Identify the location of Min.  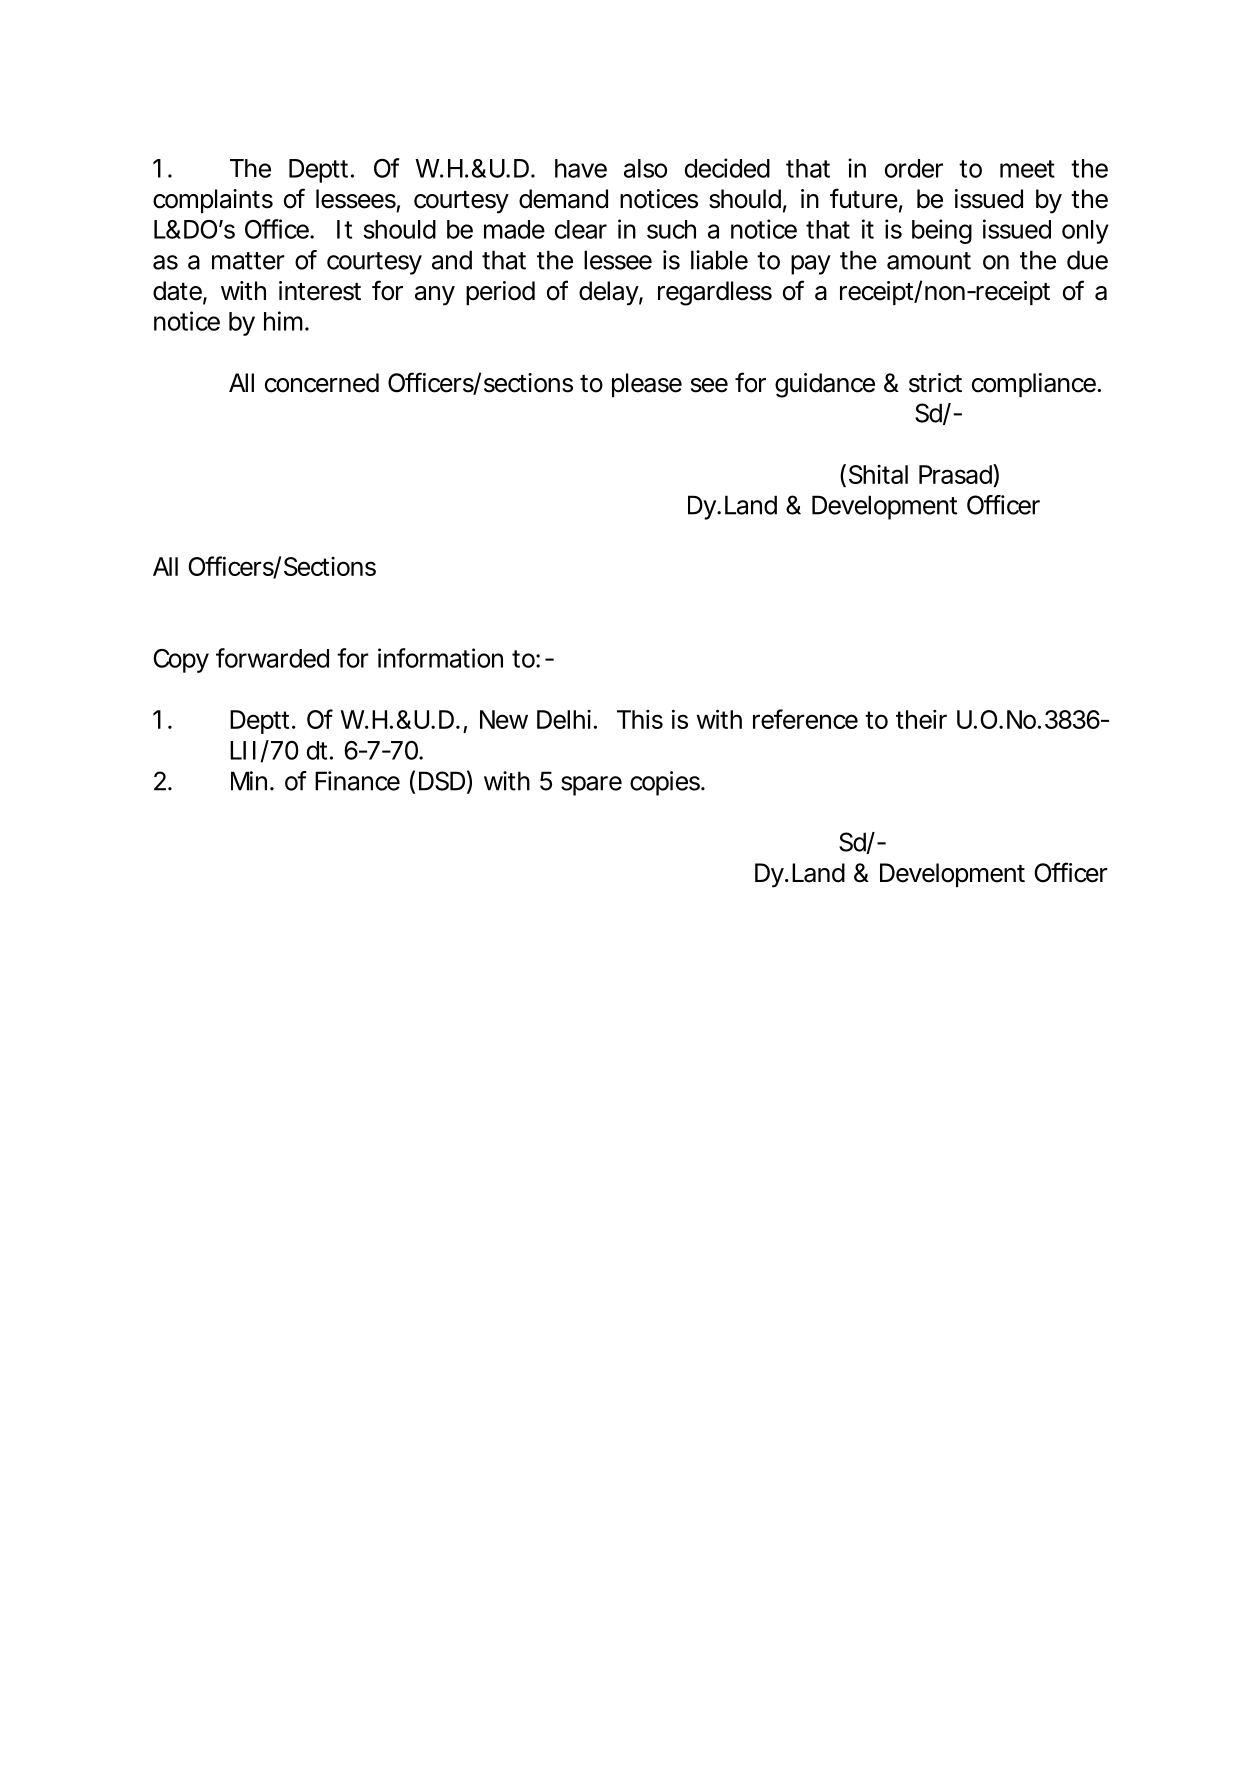
(249, 781).
